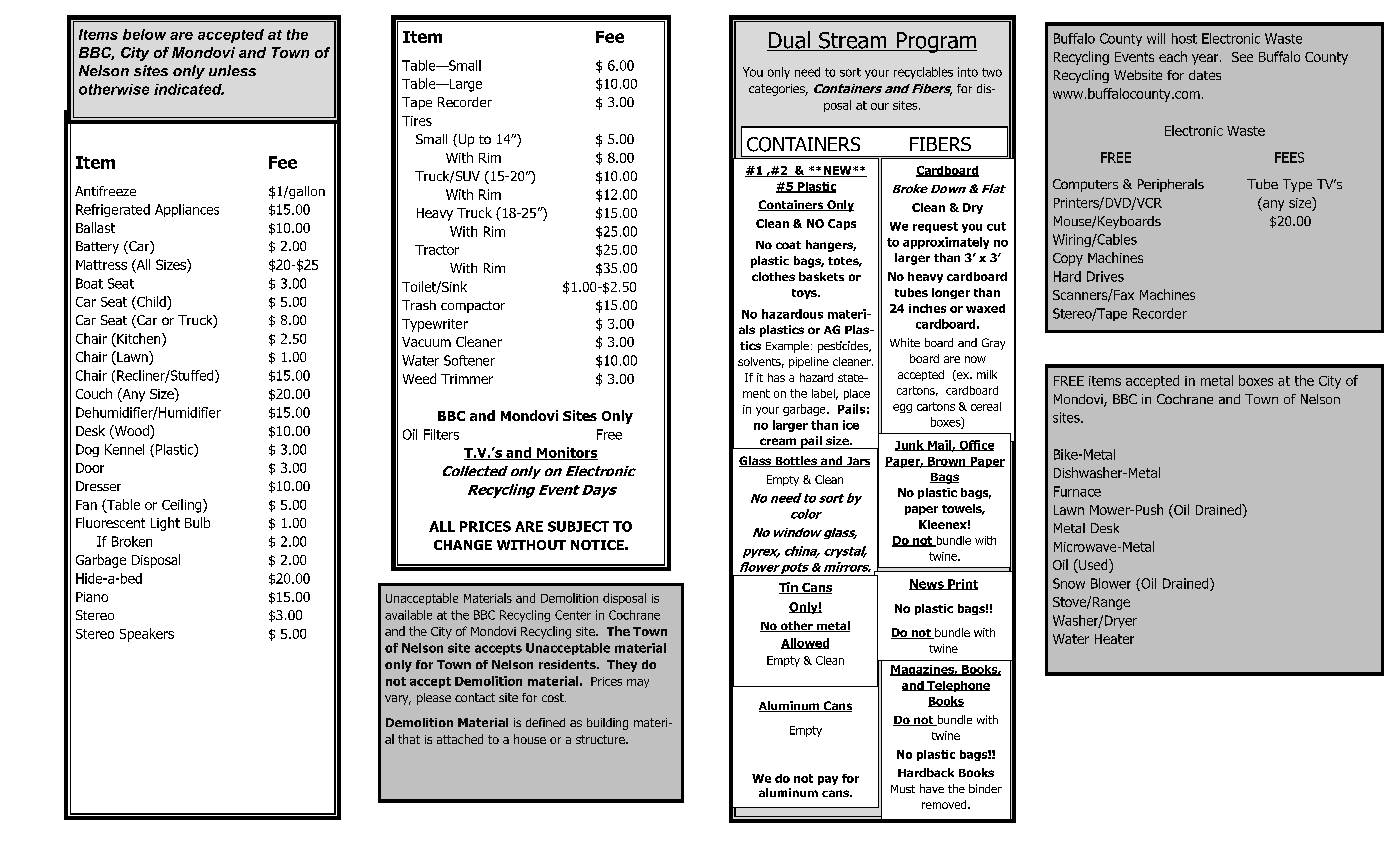 The height and width of the image is (850, 1400). What do you see at coordinates (993, 344) in the image?
I see `Gray` at bounding box center [993, 344].
